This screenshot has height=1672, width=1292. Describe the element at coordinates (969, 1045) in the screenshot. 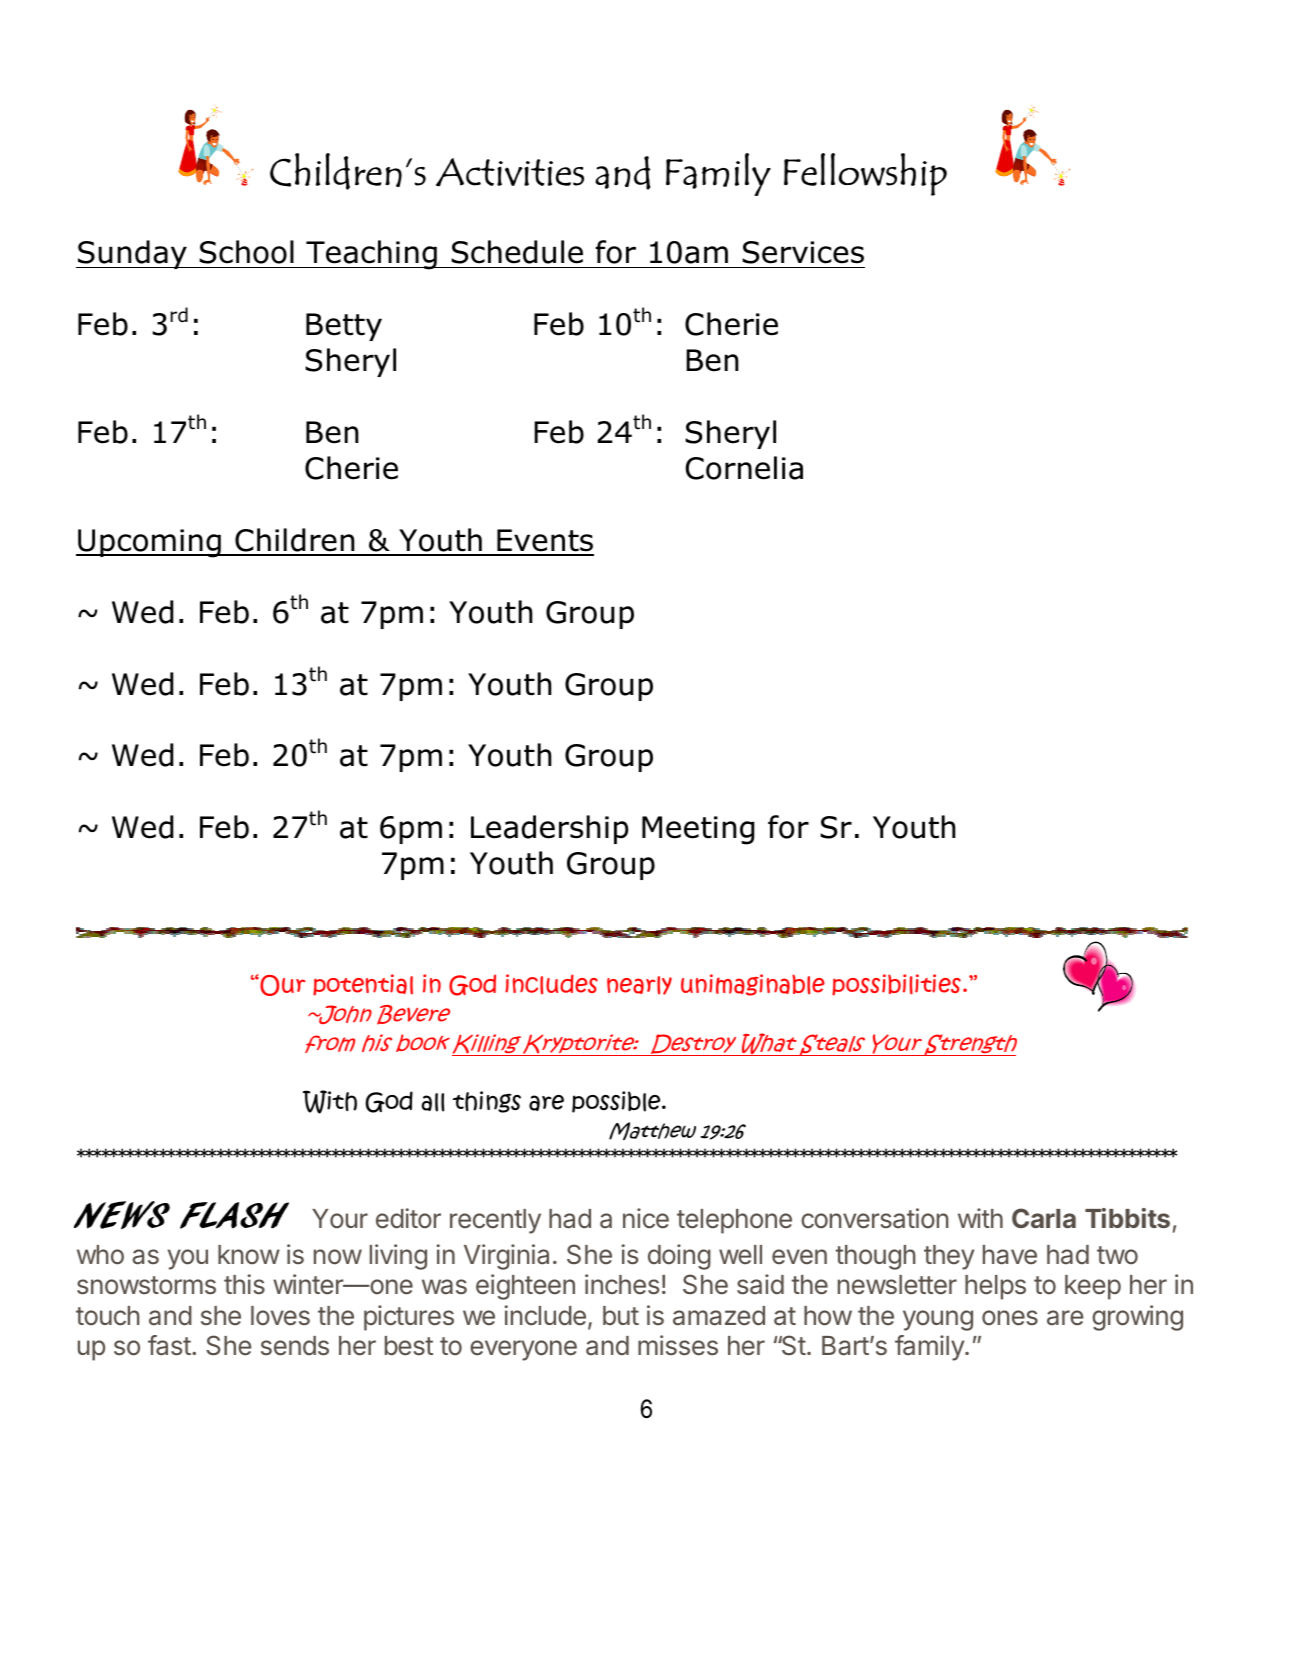

I see `Strength` at that location.
